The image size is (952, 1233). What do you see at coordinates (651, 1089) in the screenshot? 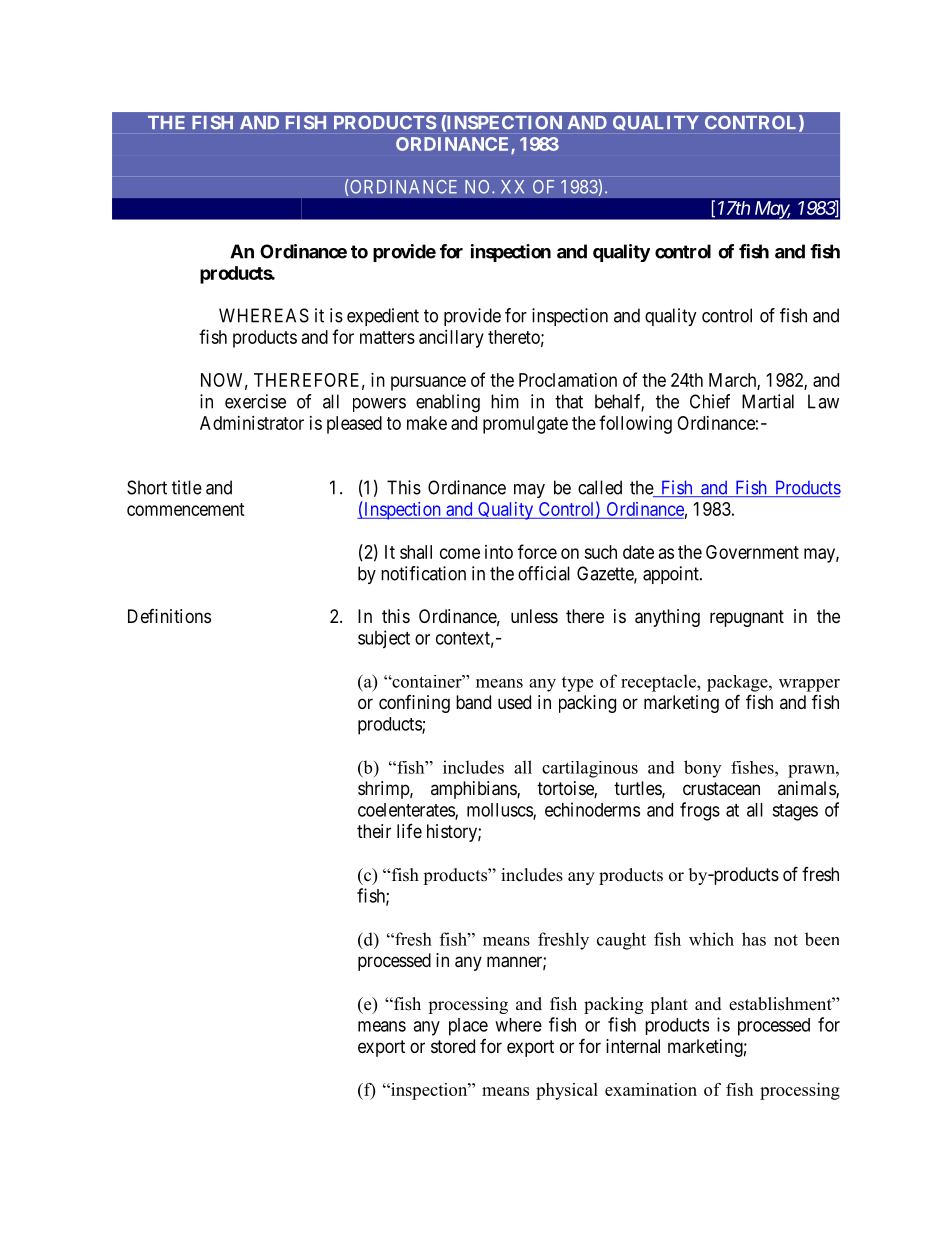
I see `examination` at bounding box center [651, 1089].
